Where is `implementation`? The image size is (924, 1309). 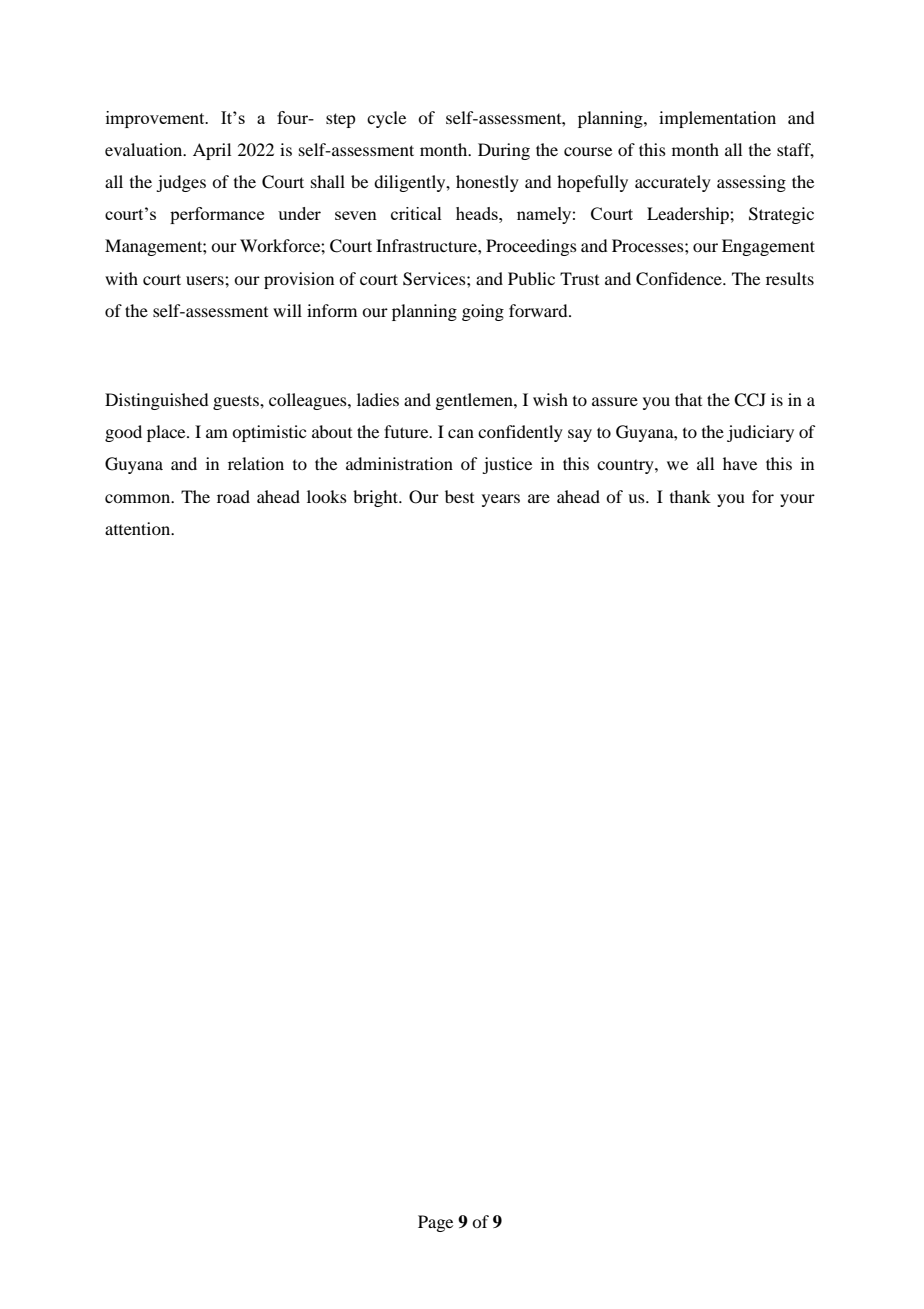 implementation is located at coordinates (717, 119).
